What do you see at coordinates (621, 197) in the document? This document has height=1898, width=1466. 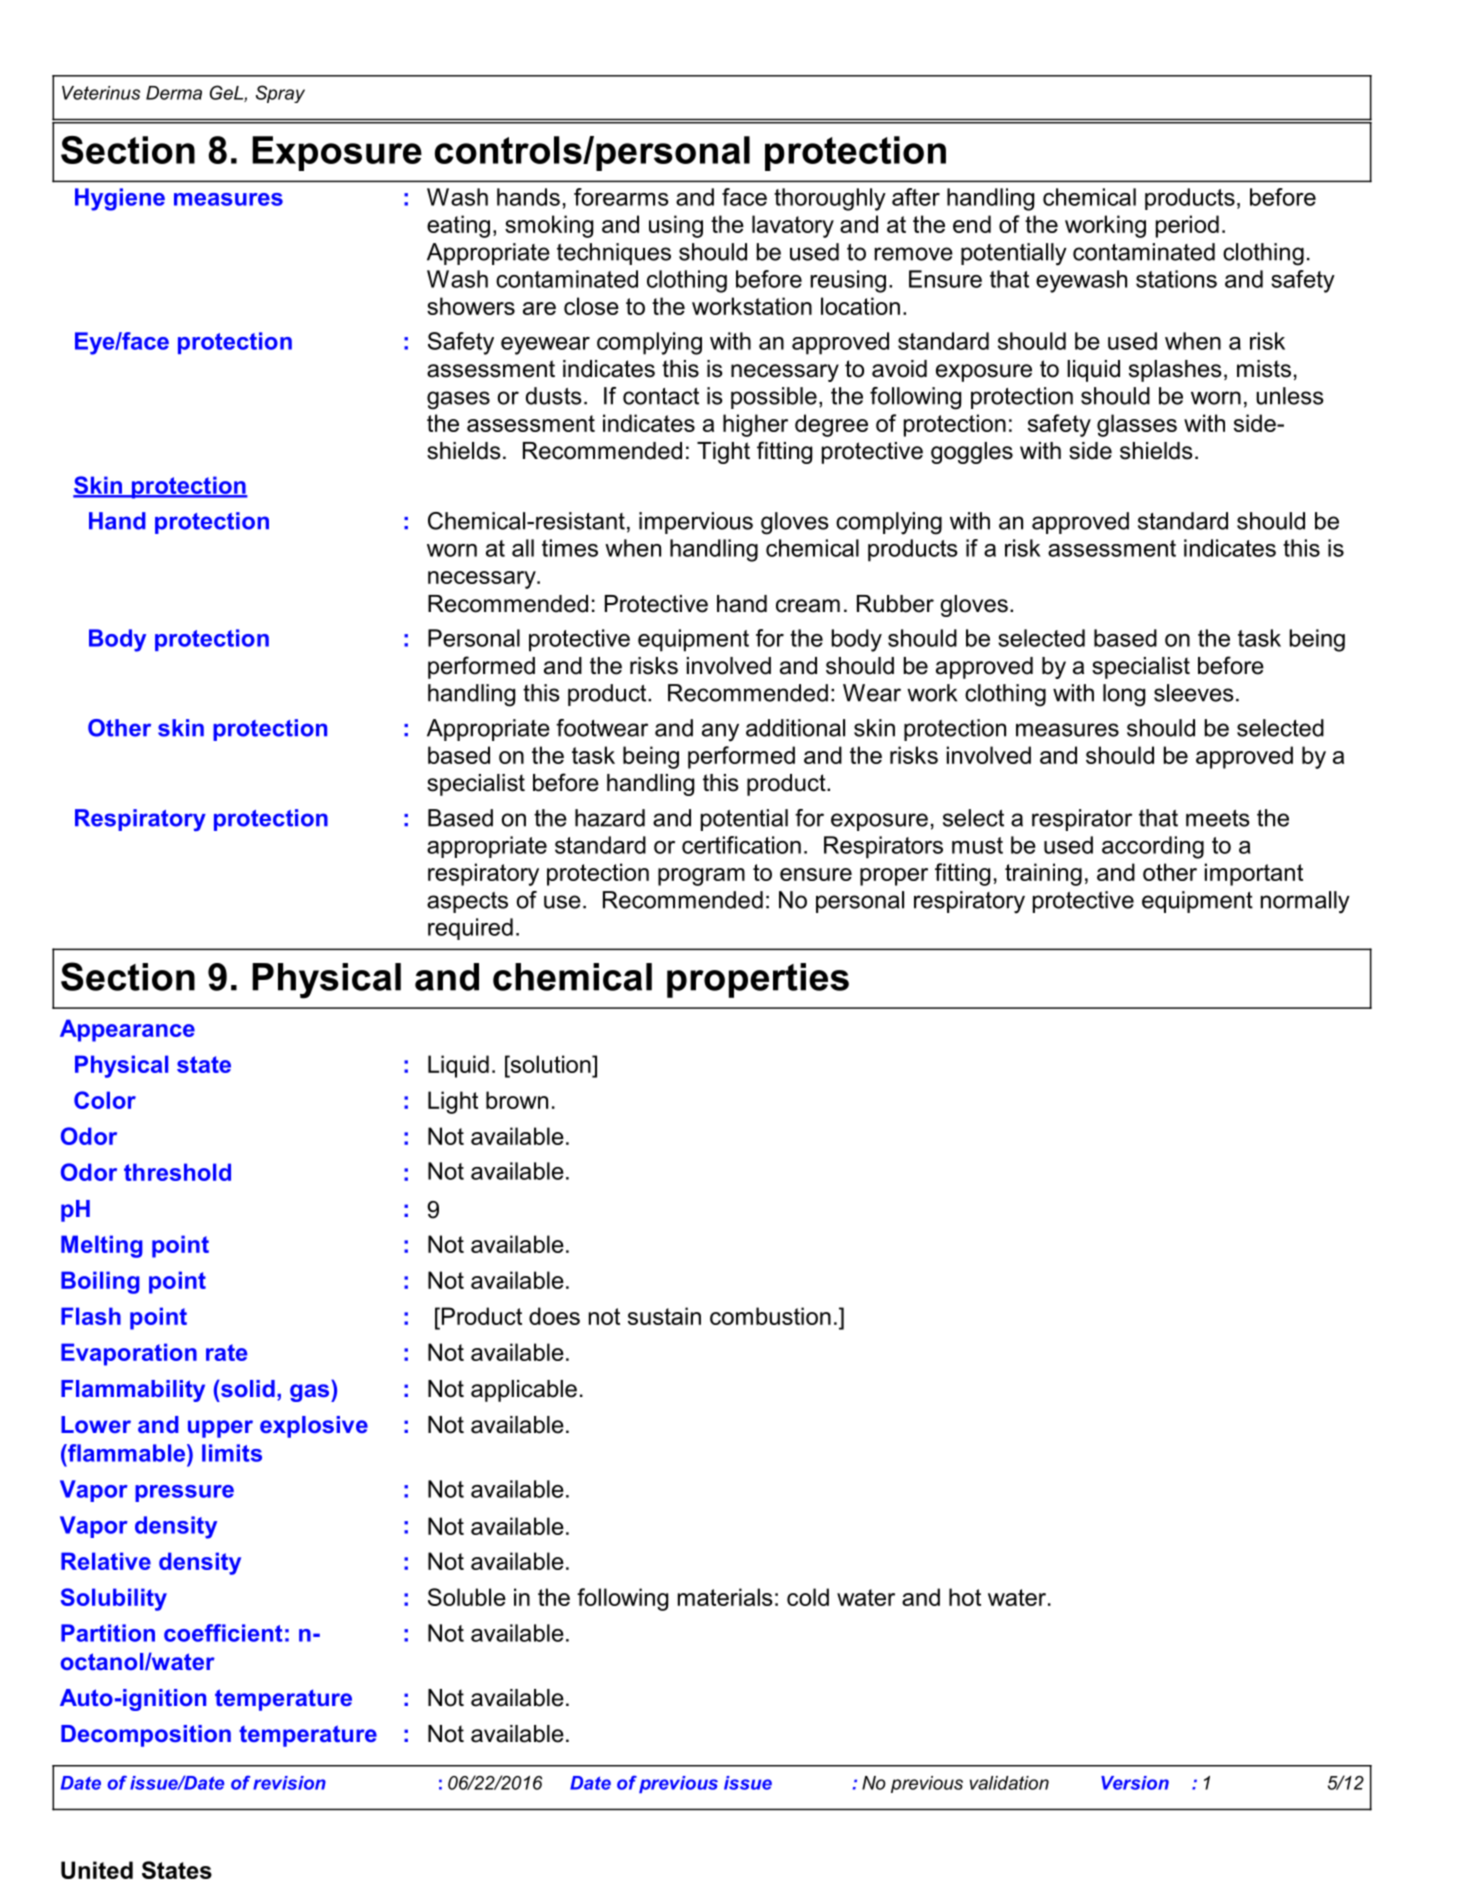 I see `forearms` at bounding box center [621, 197].
